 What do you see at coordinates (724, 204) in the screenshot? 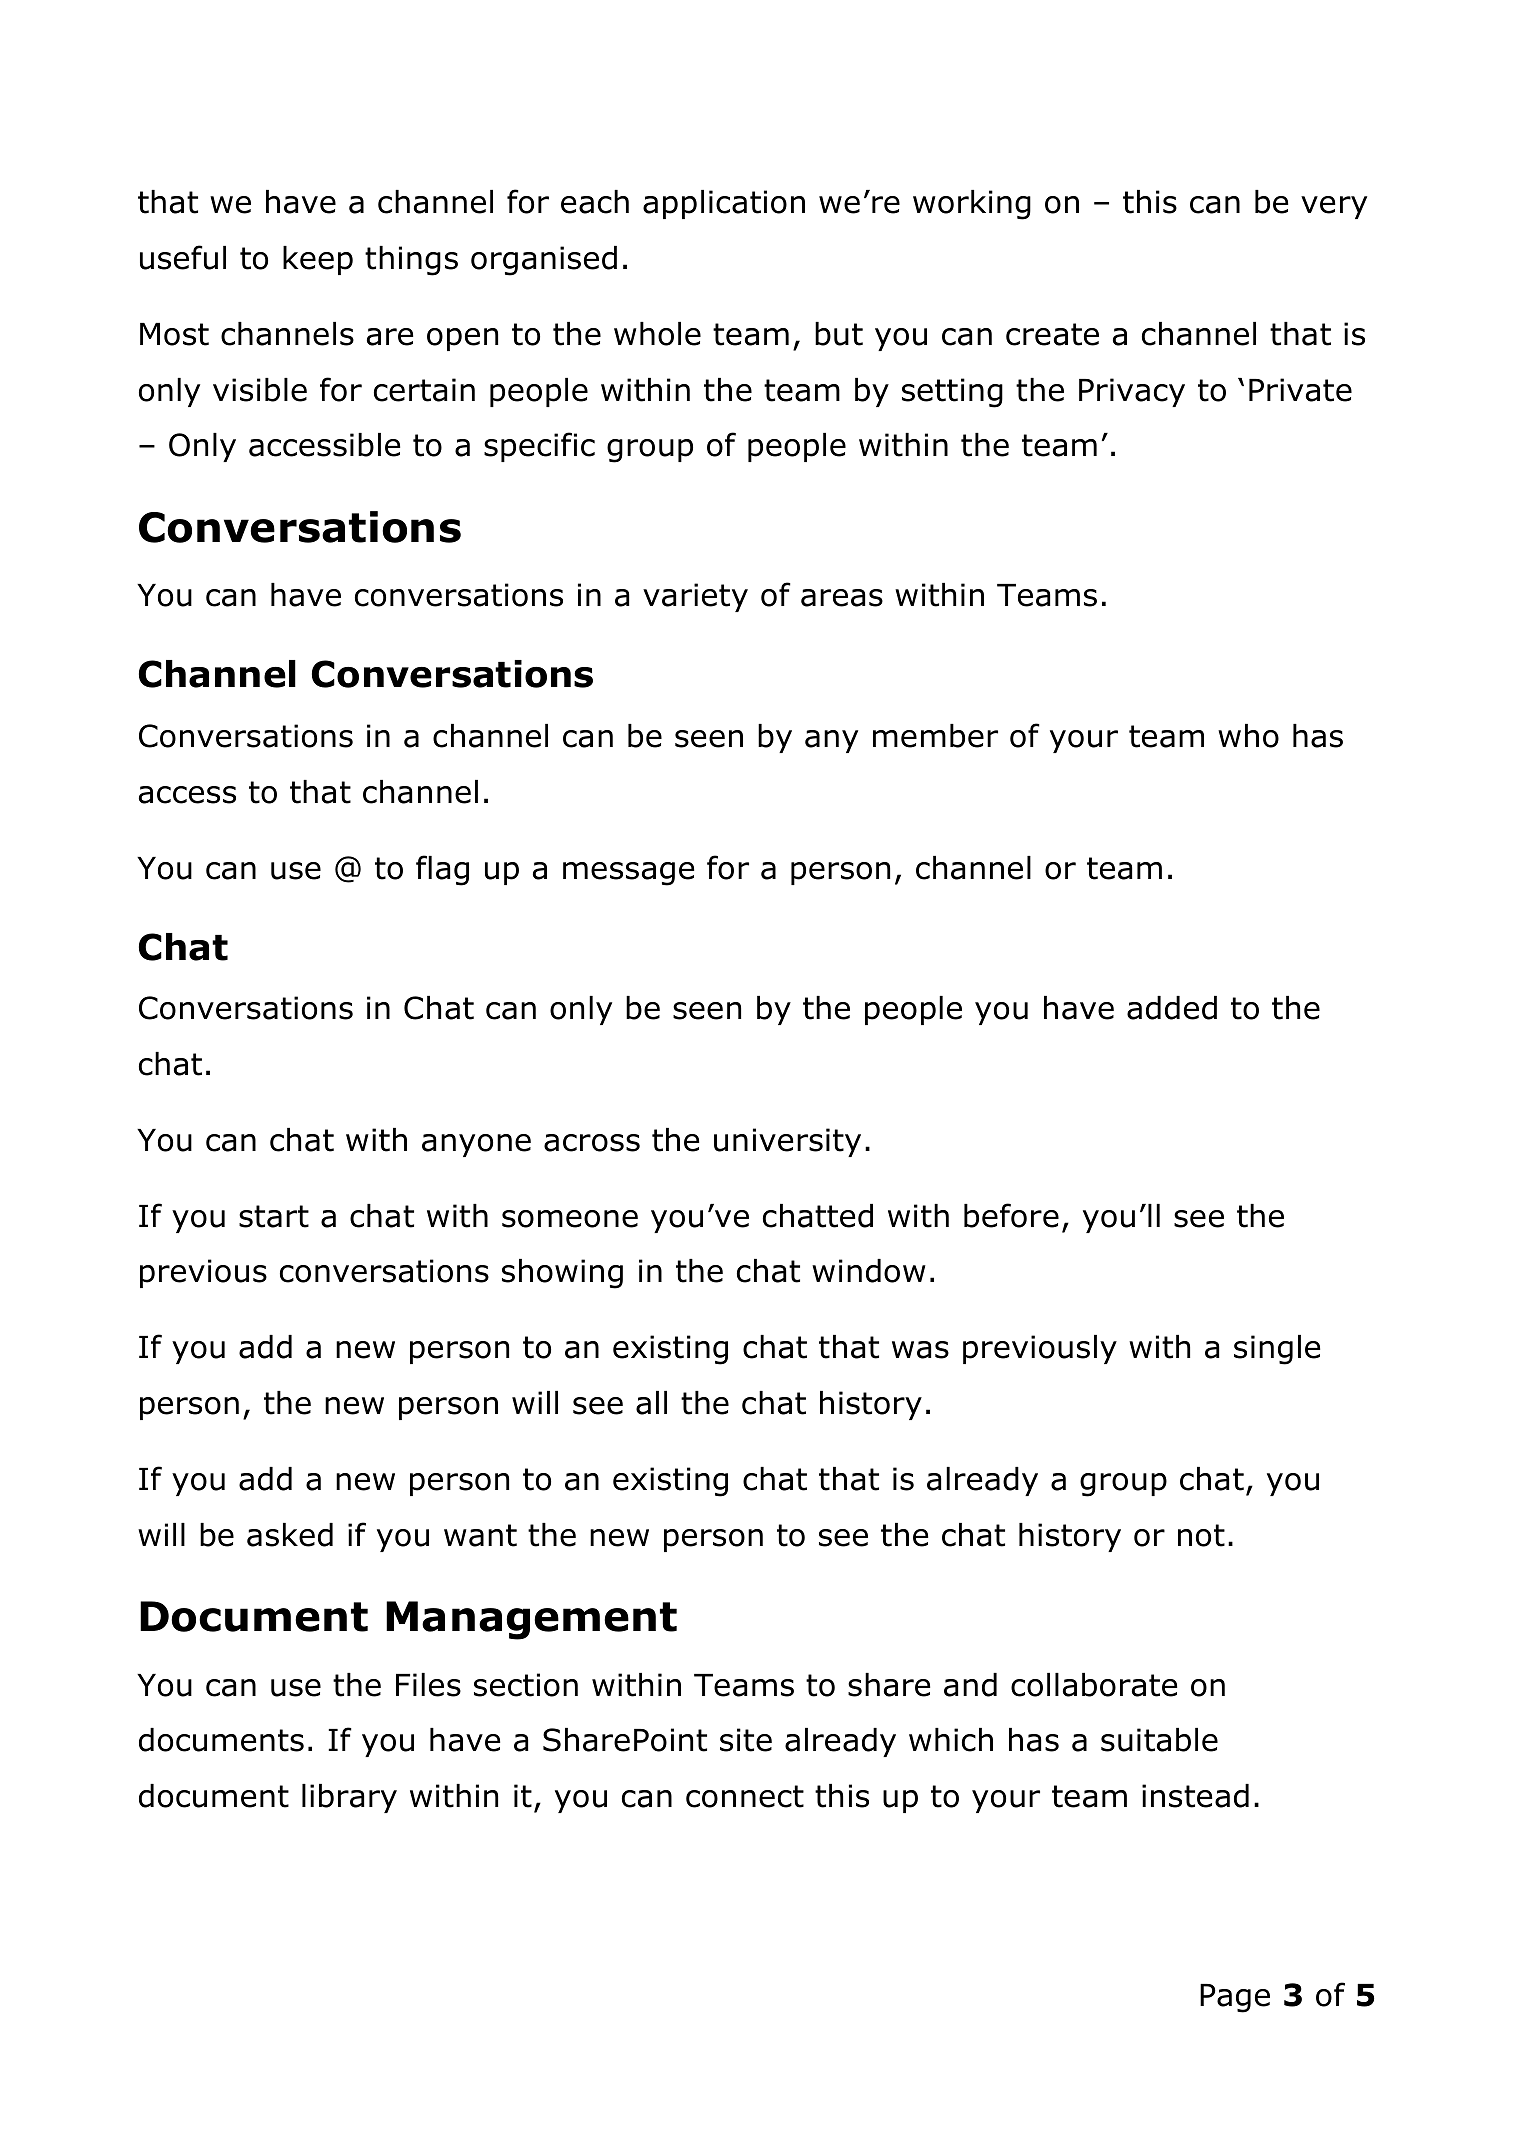
I see `application` at bounding box center [724, 204].
